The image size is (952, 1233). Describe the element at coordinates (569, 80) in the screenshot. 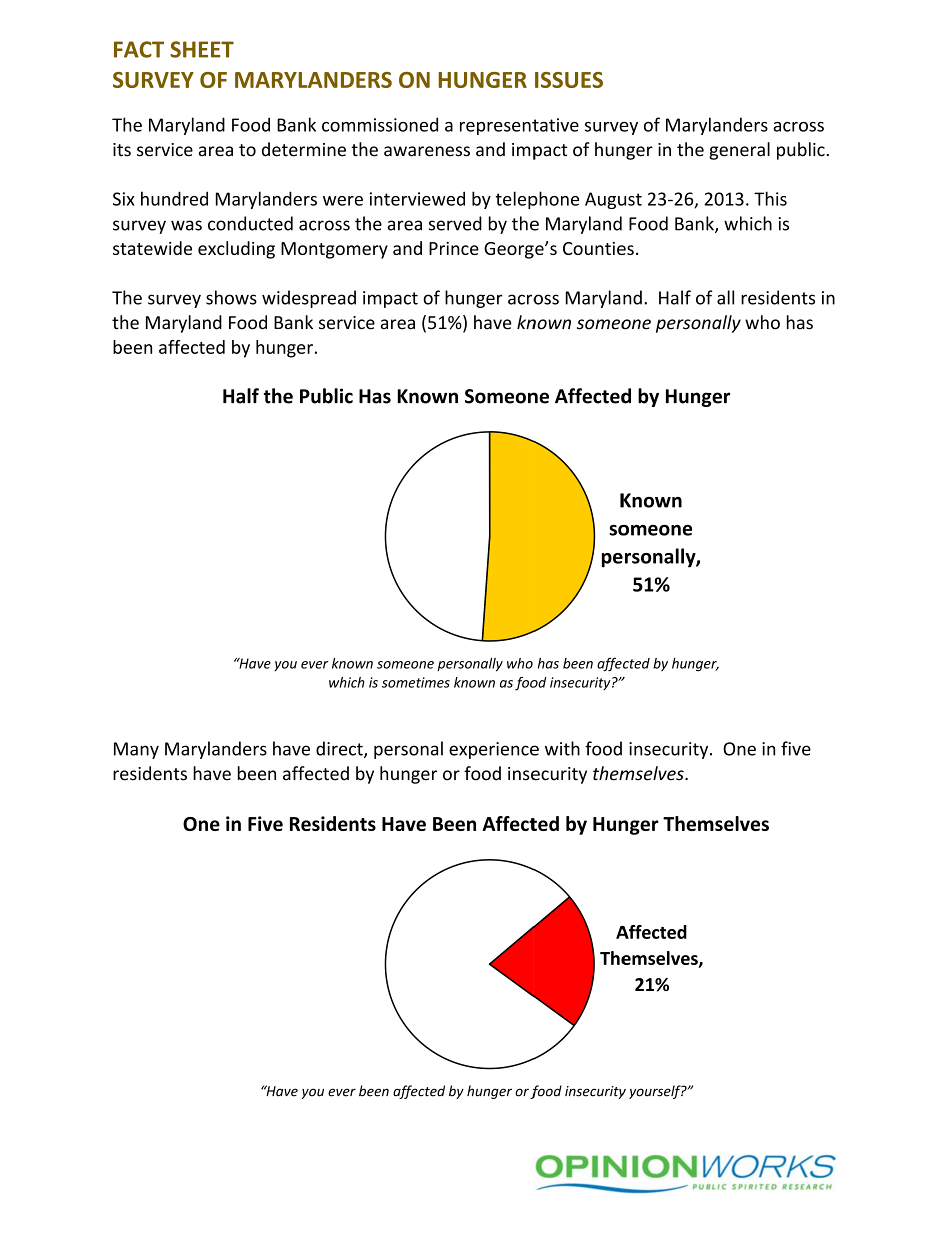

I see `ISSUES` at that location.
